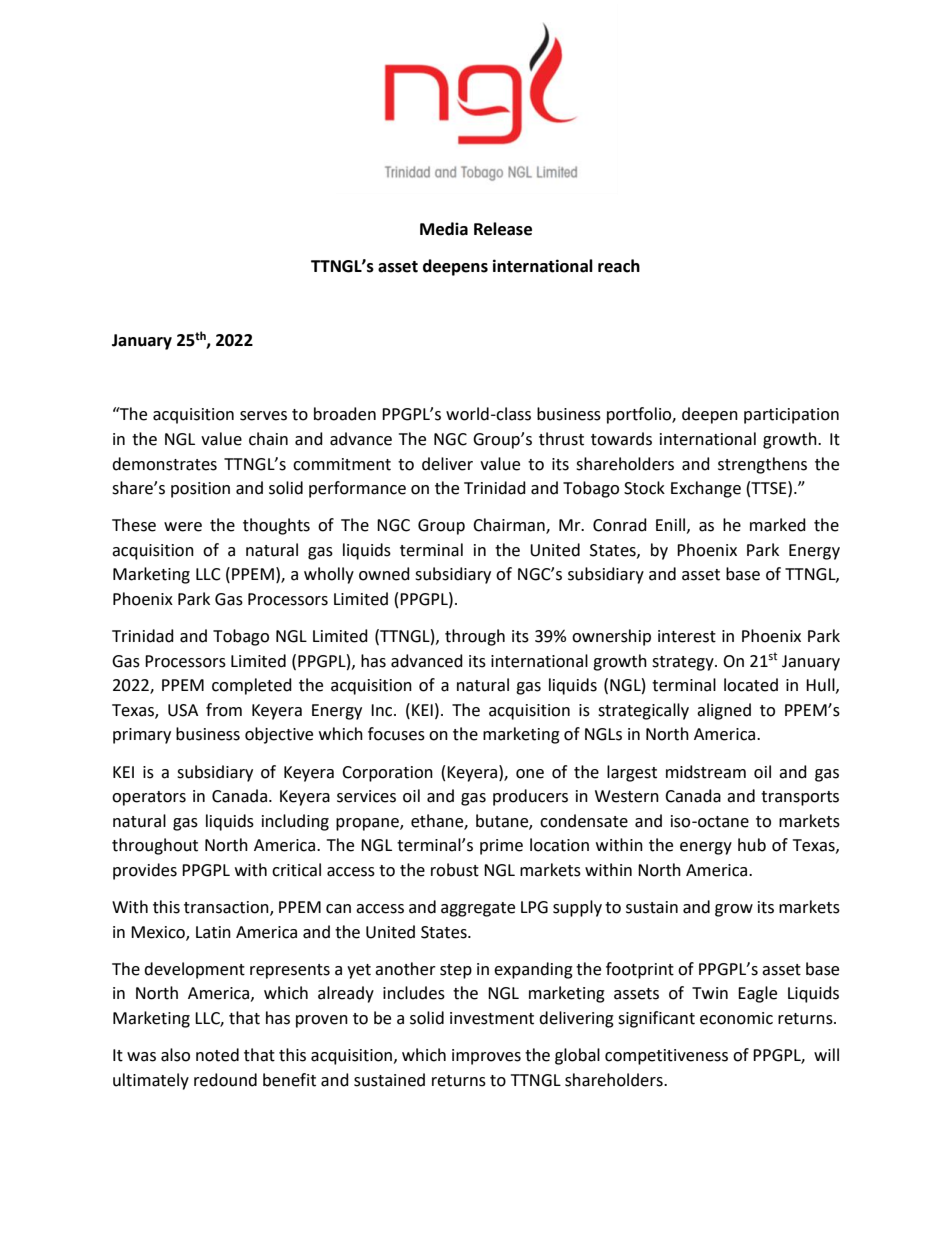 The image size is (952, 1233). I want to click on improves, so click(486, 1057).
